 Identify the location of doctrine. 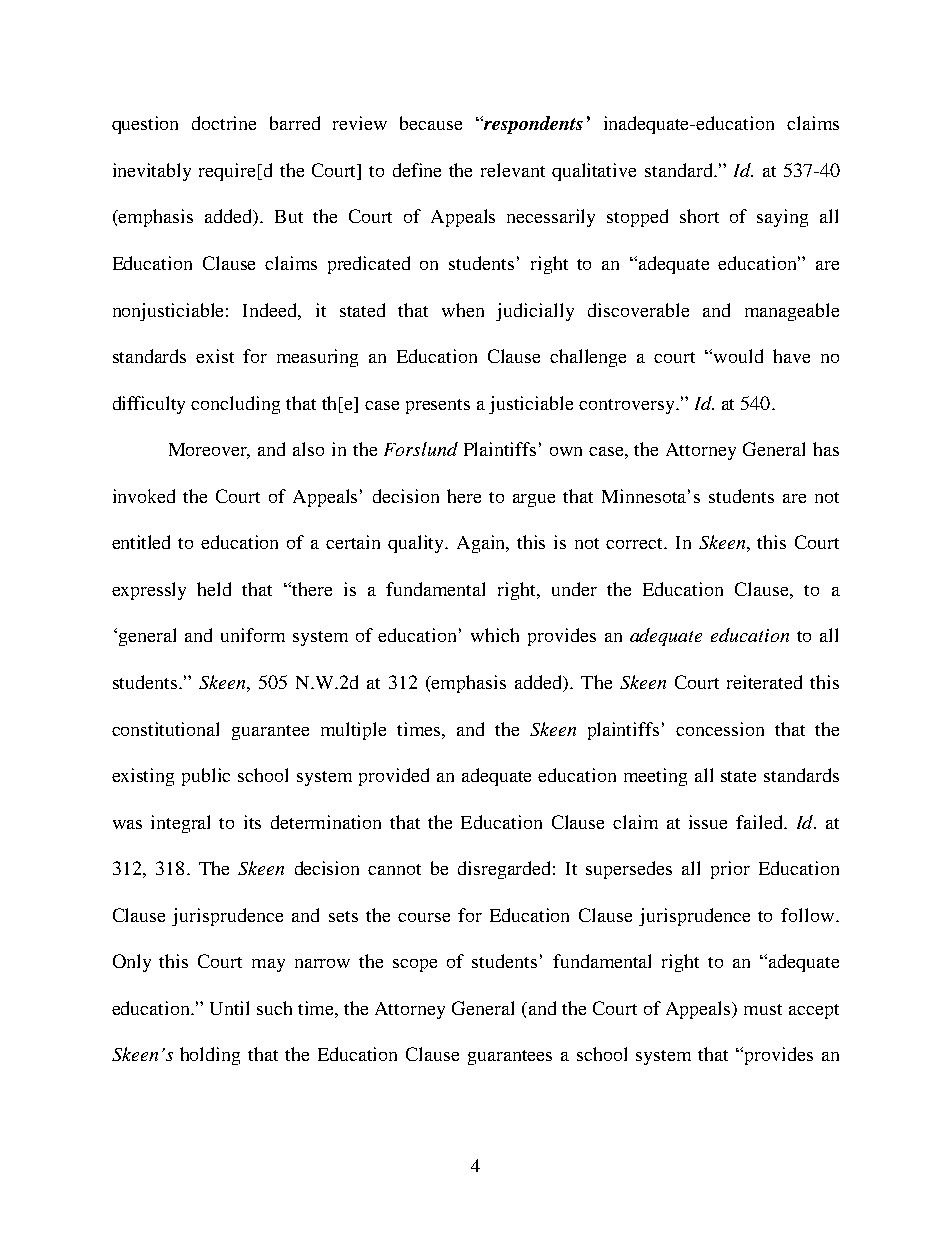
(224, 123).
